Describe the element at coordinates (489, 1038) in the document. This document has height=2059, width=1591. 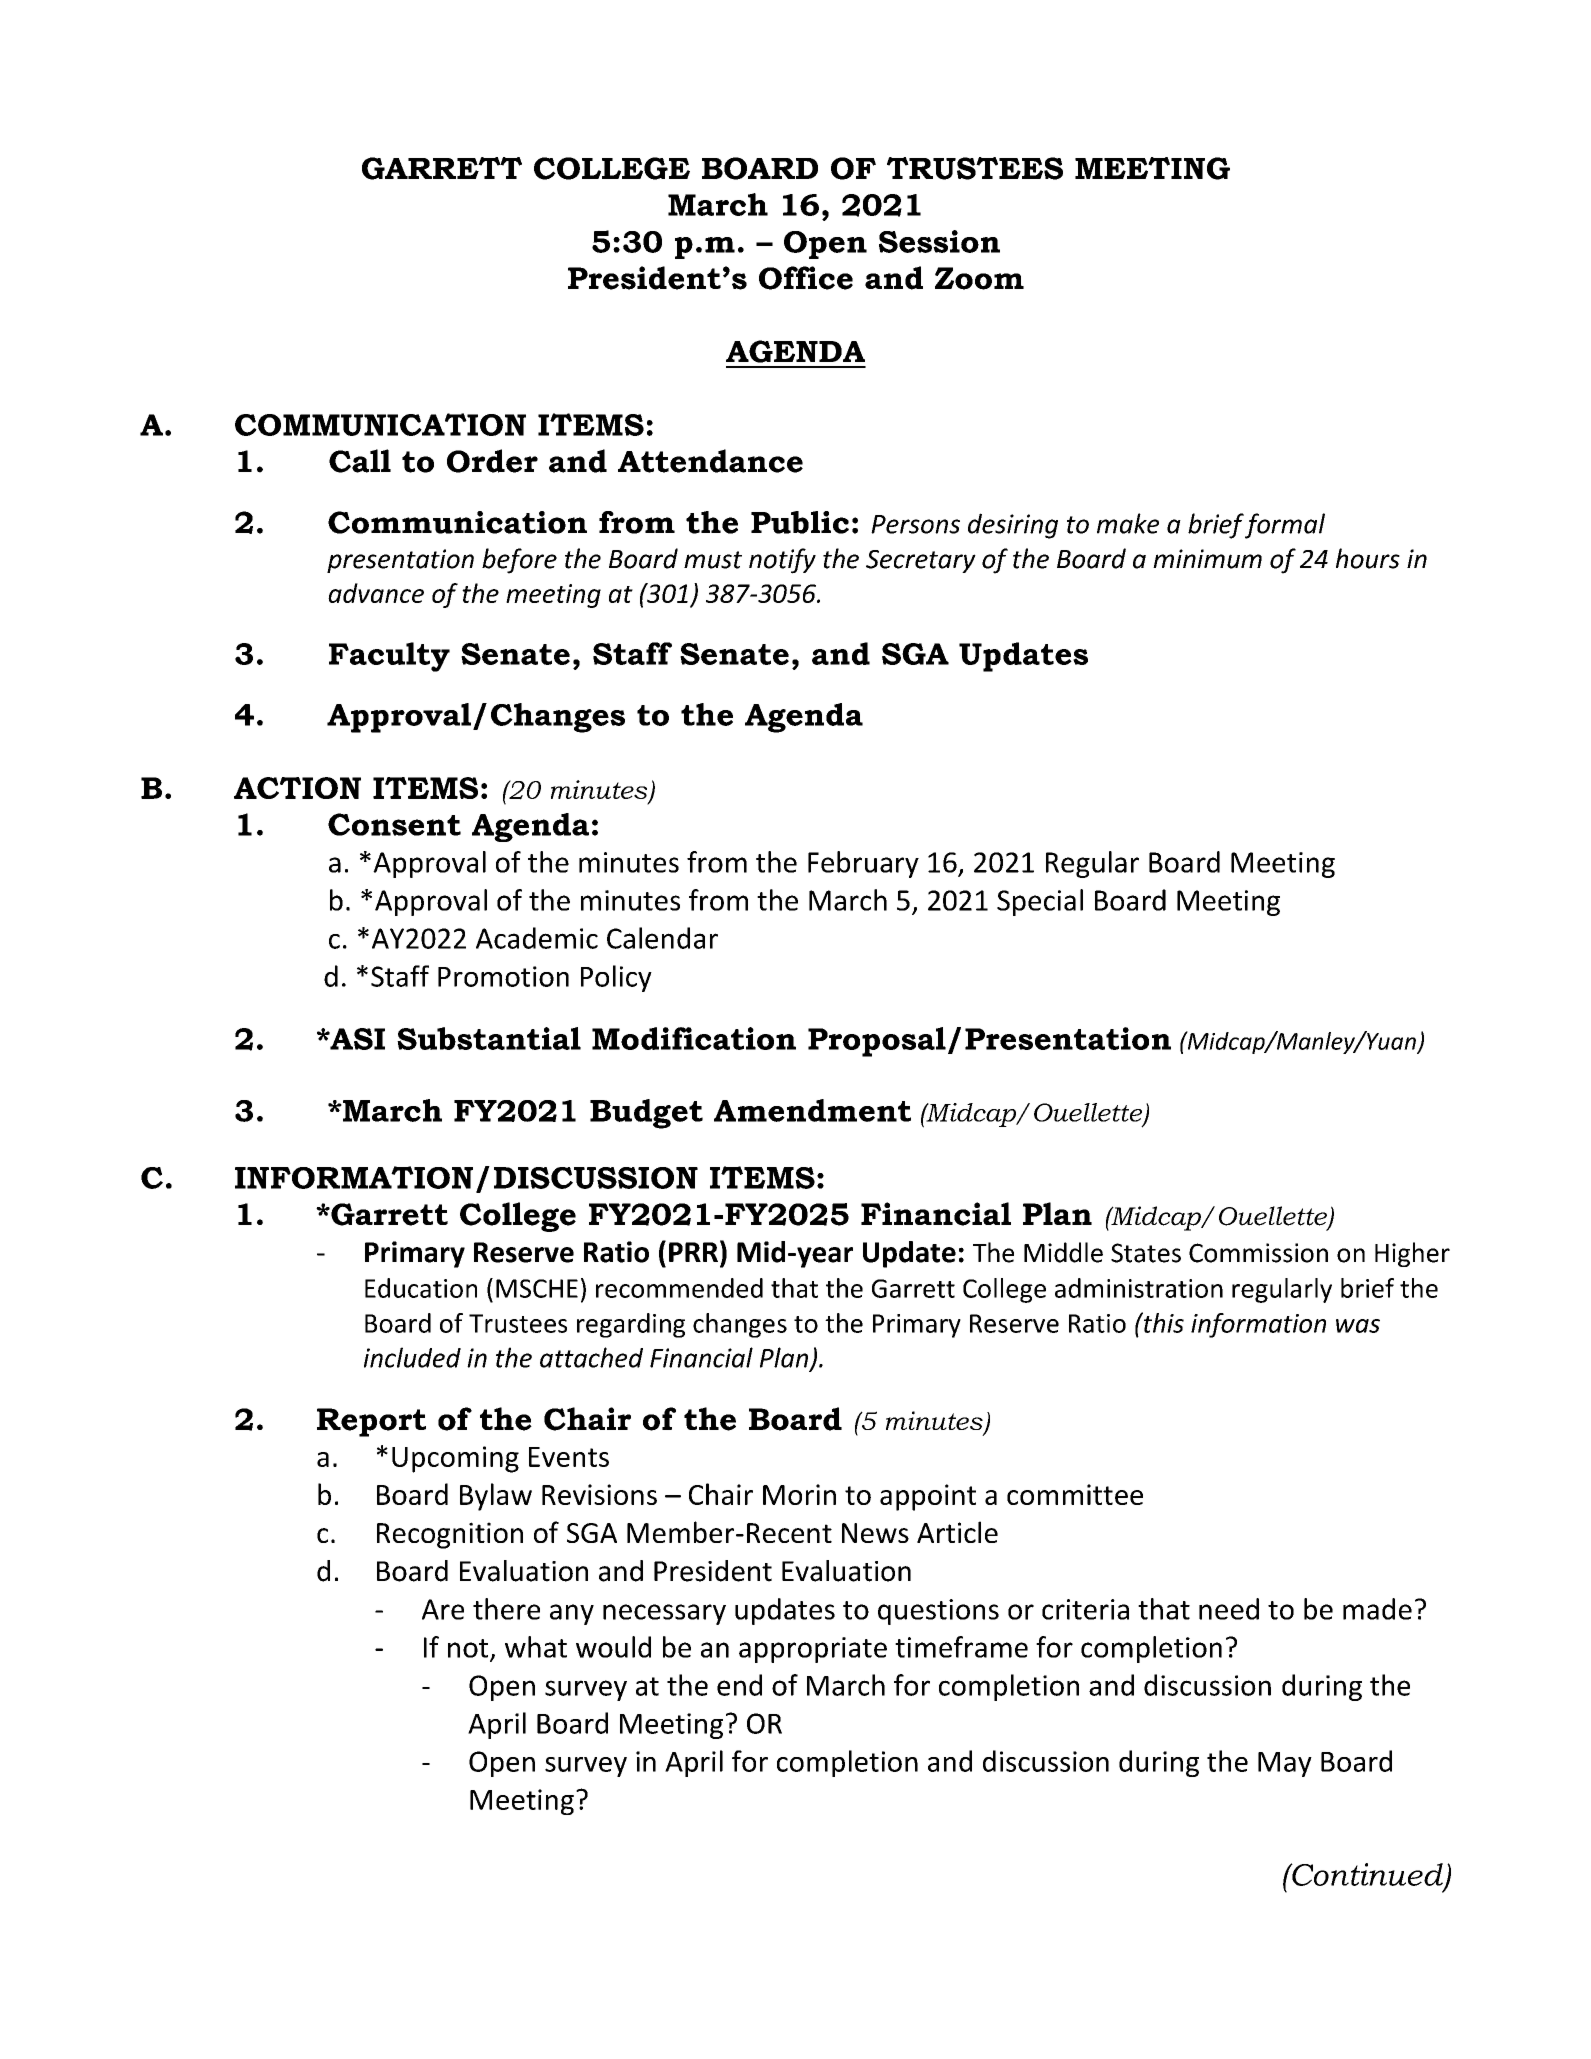
I see `Substantial` at that location.
